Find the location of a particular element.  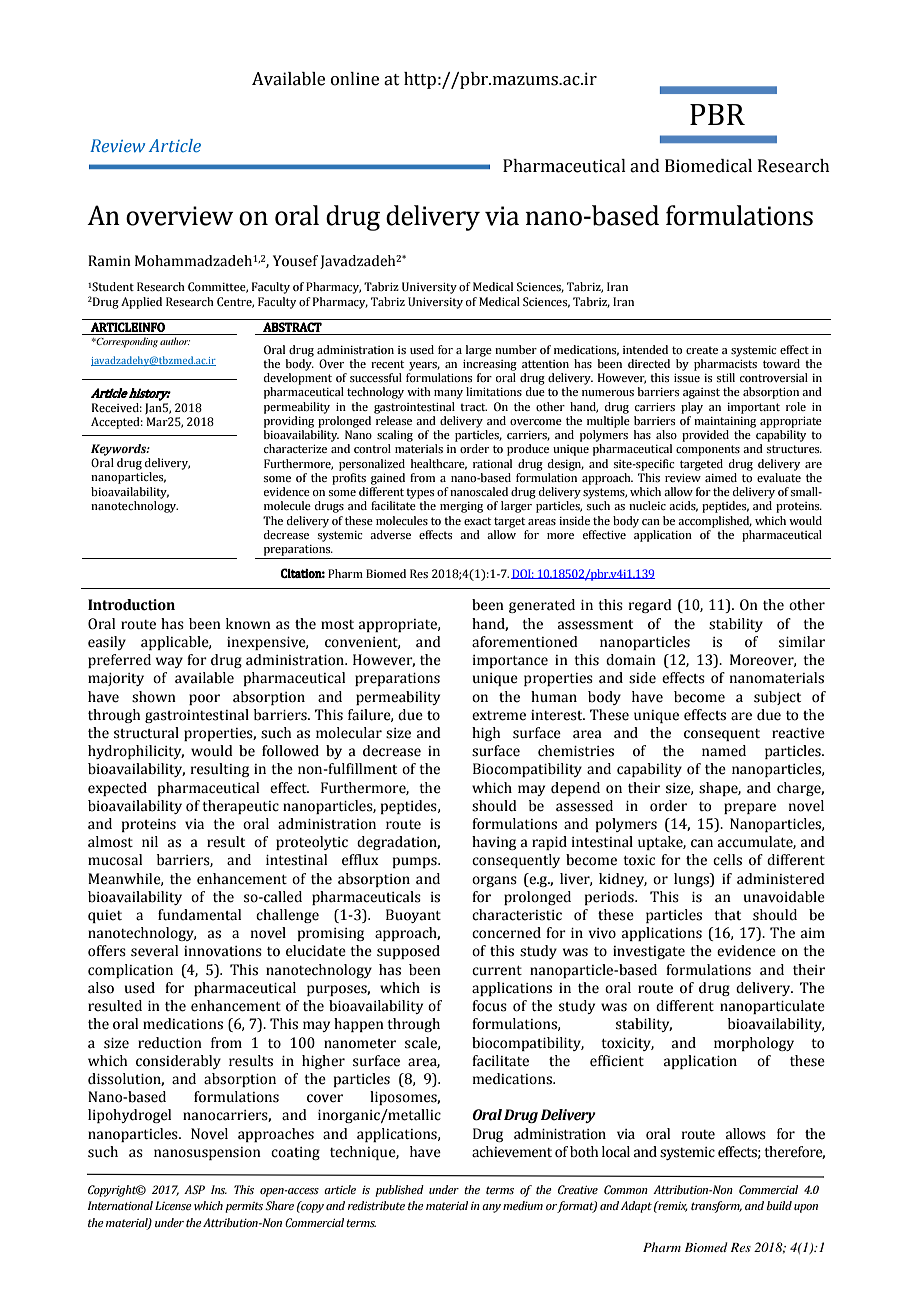

characterize is located at coordinates (295, 448).
